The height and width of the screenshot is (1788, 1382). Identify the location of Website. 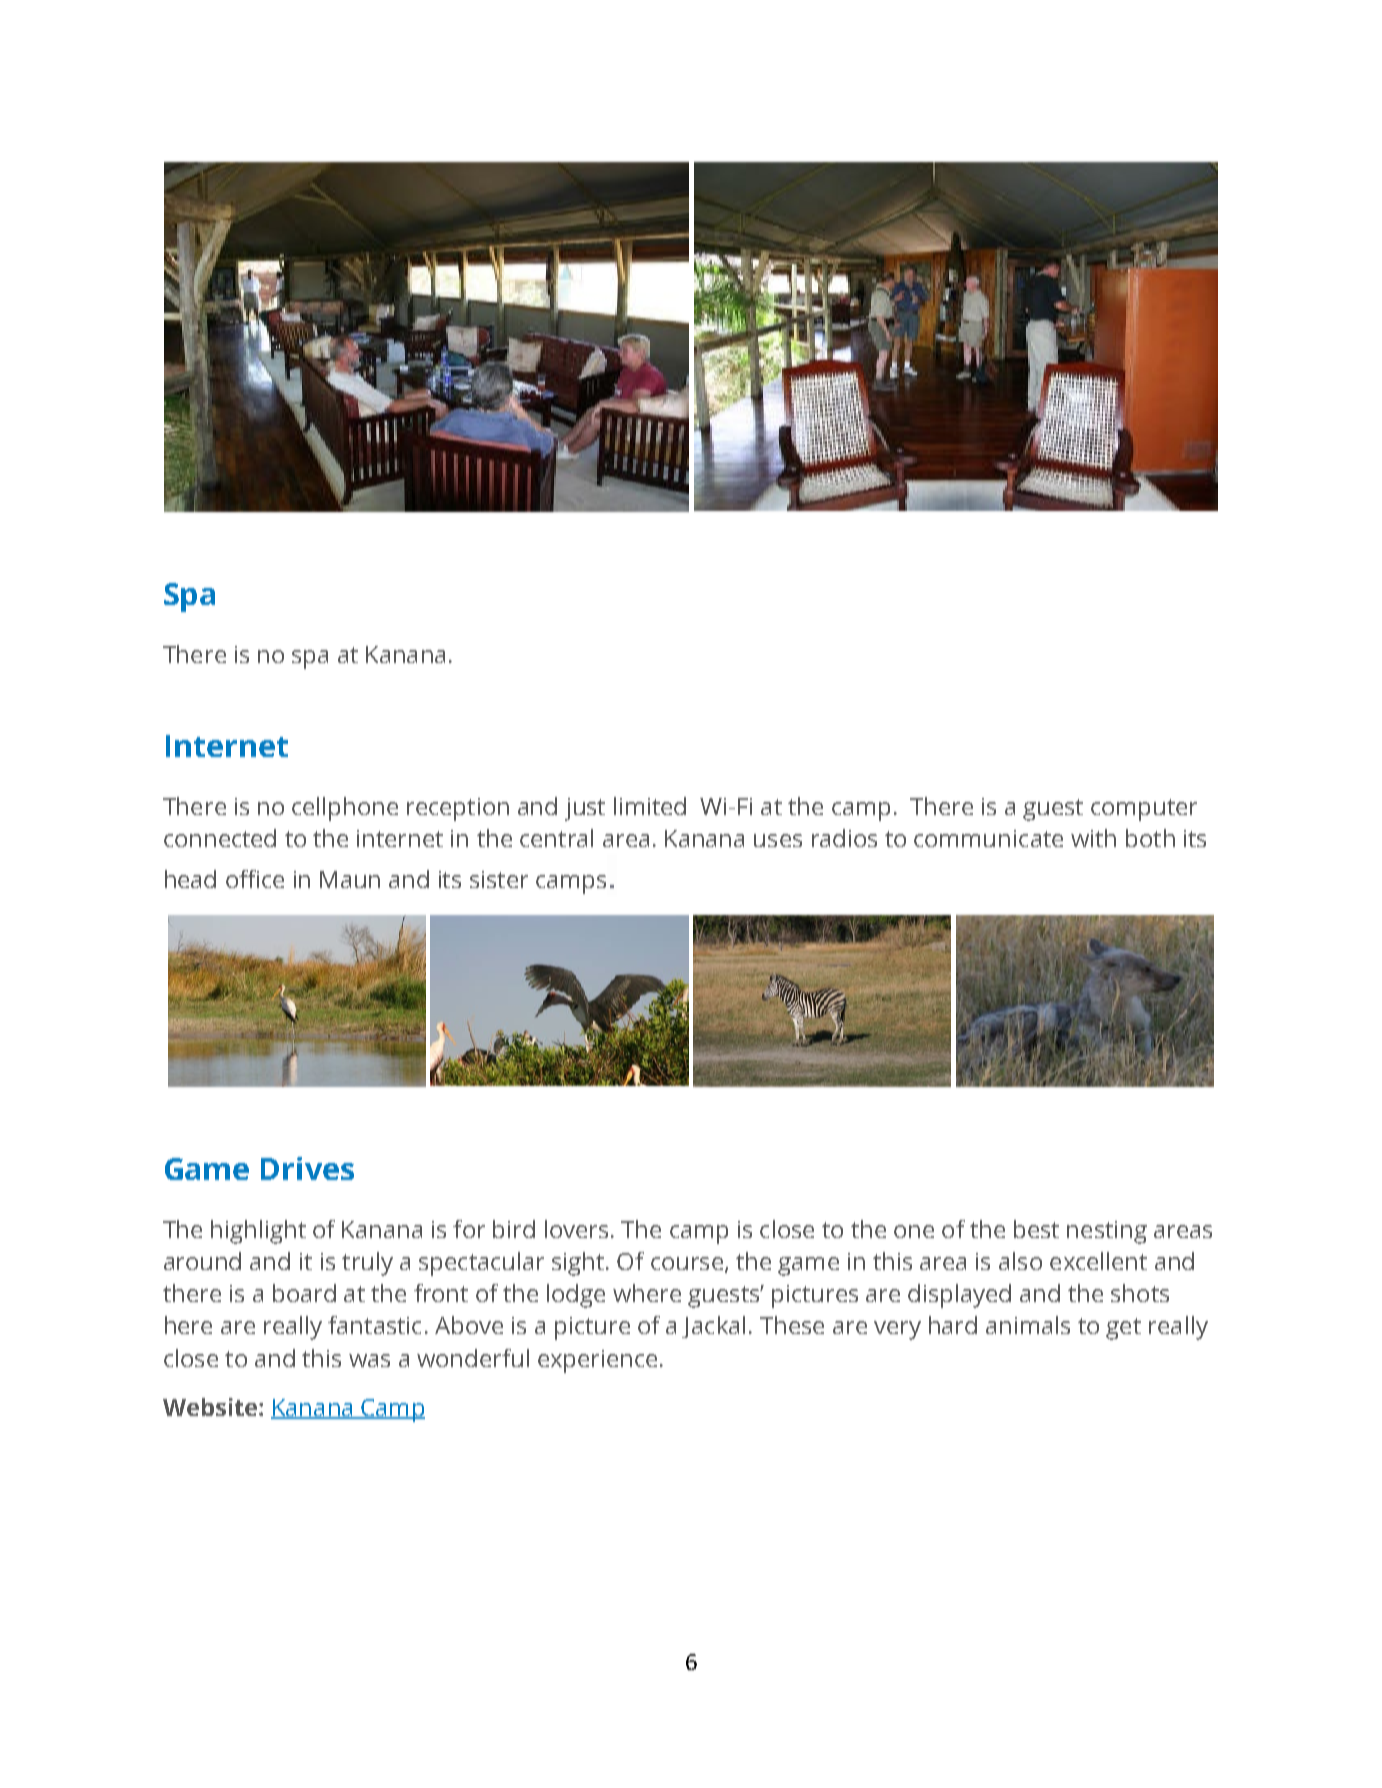
(211, 1407).
